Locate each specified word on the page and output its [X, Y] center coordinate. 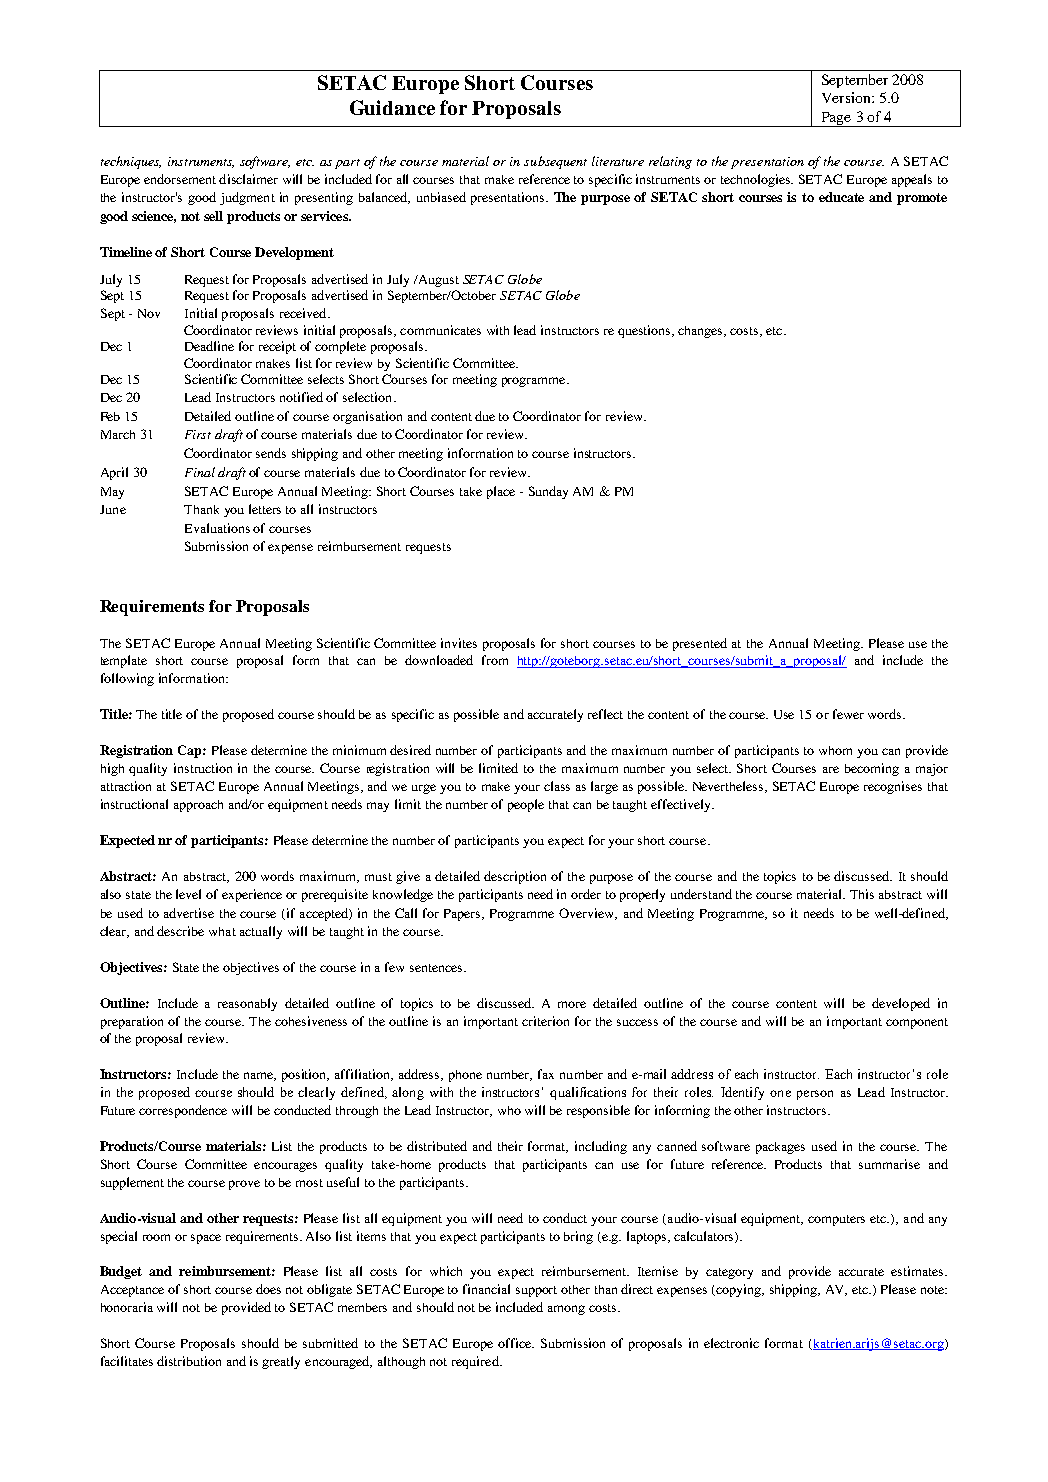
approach [198, 806]
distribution [189, 1361]
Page [836, 119]
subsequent [555, 162]
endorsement [180, 179]
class [557, 786]
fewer [848, 714]
